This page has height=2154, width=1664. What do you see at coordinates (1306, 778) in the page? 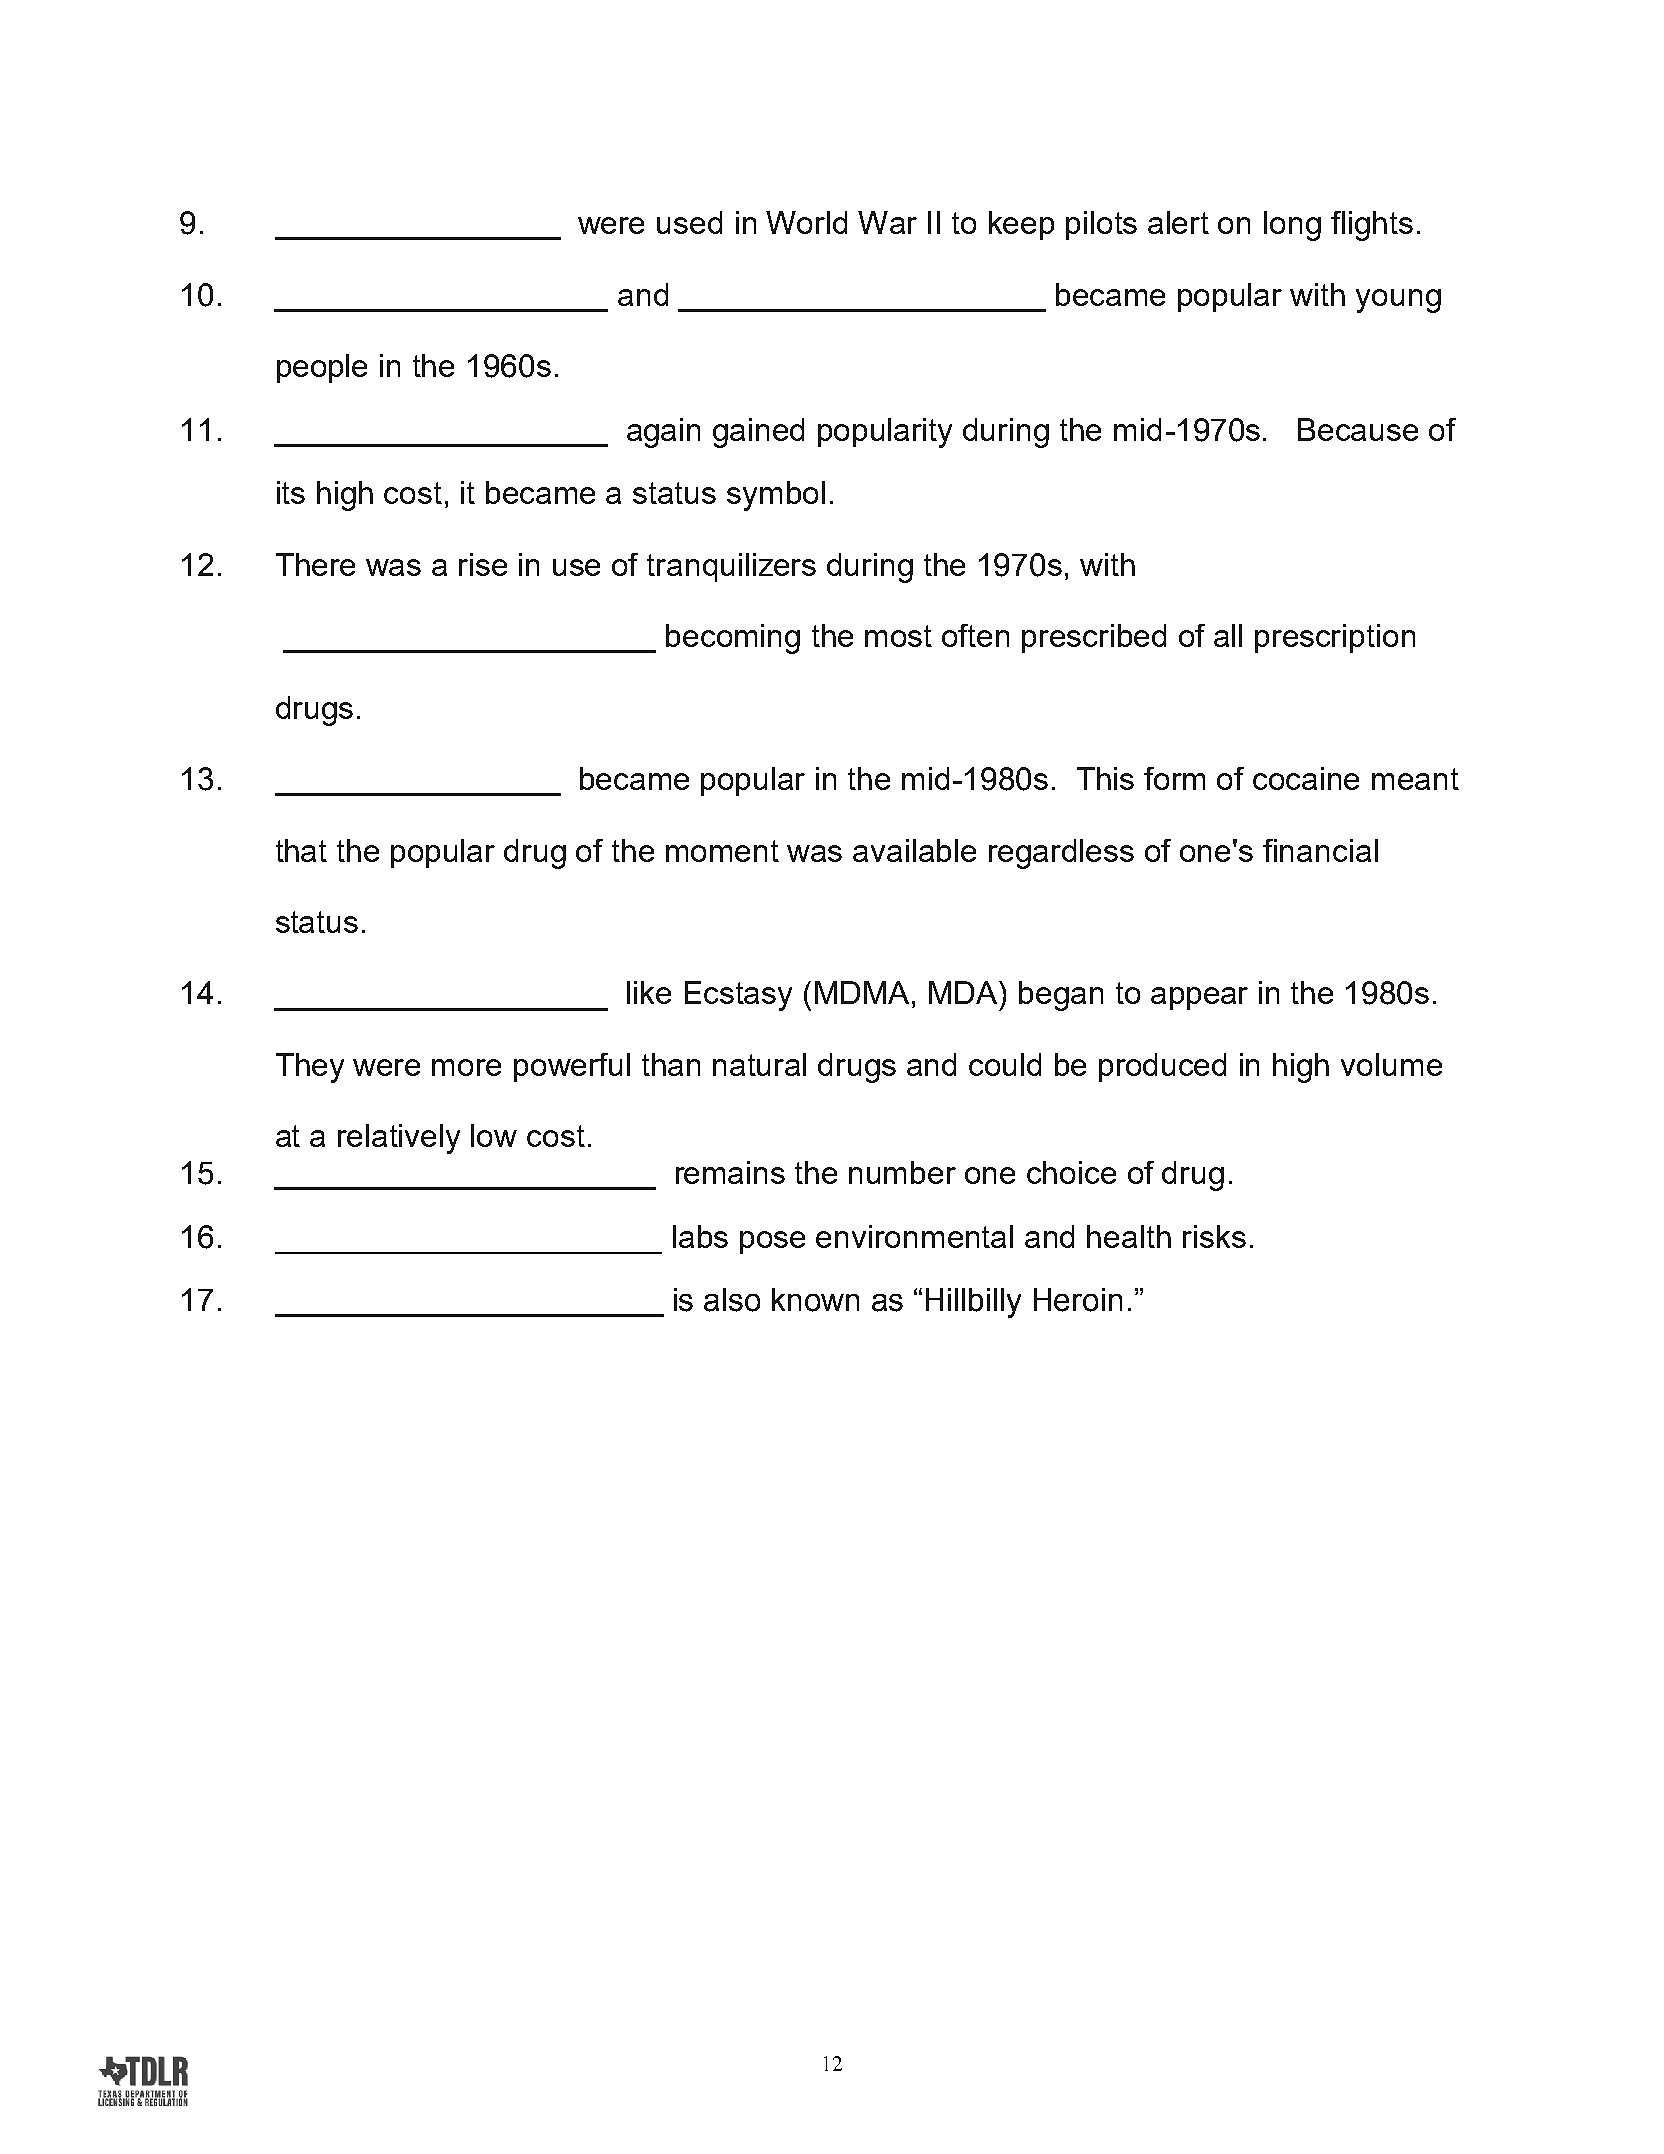
I see `cocaine` at bounding box center [1306, 778].
